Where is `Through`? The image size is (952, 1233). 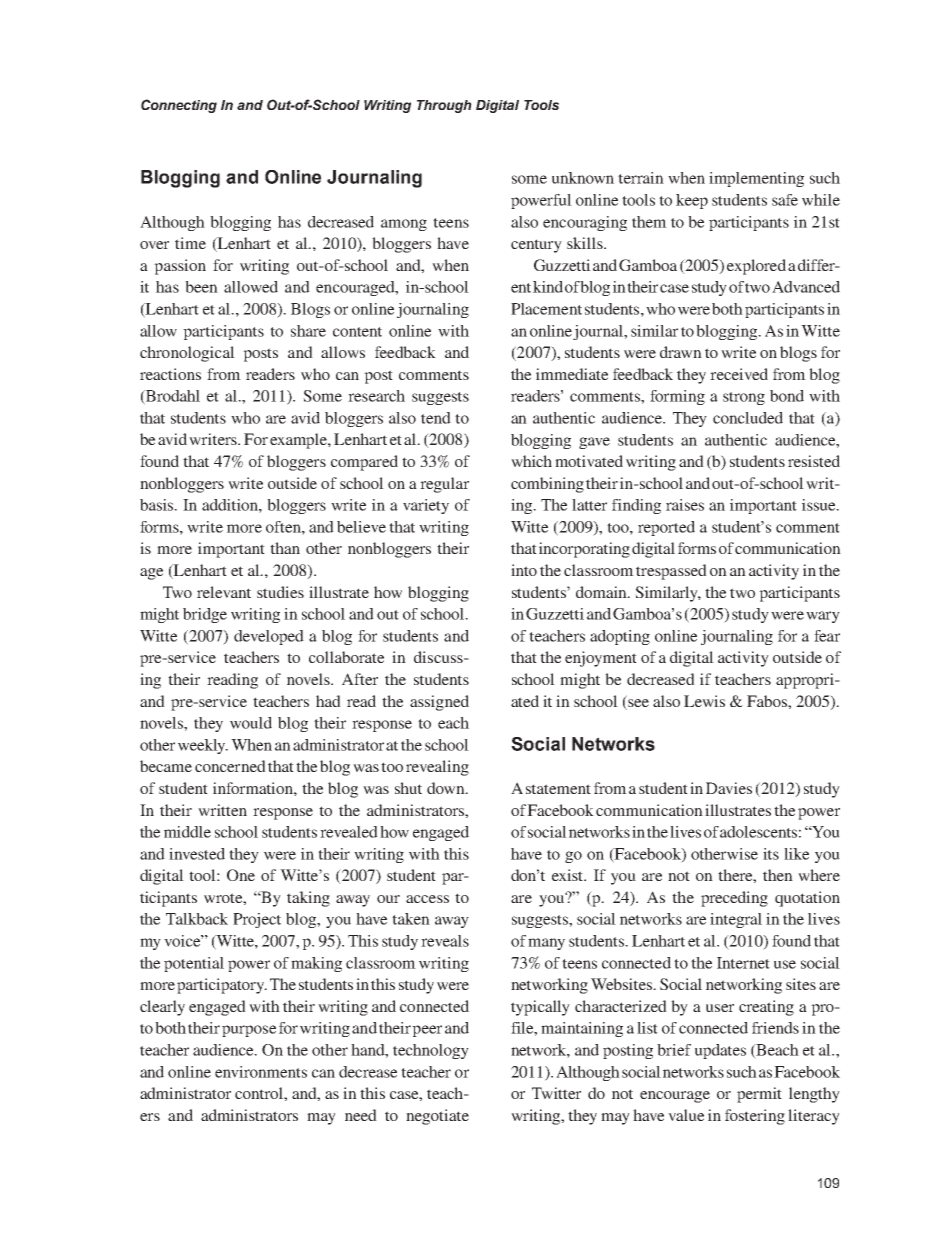
Through is located at coordinates (444, 106).
